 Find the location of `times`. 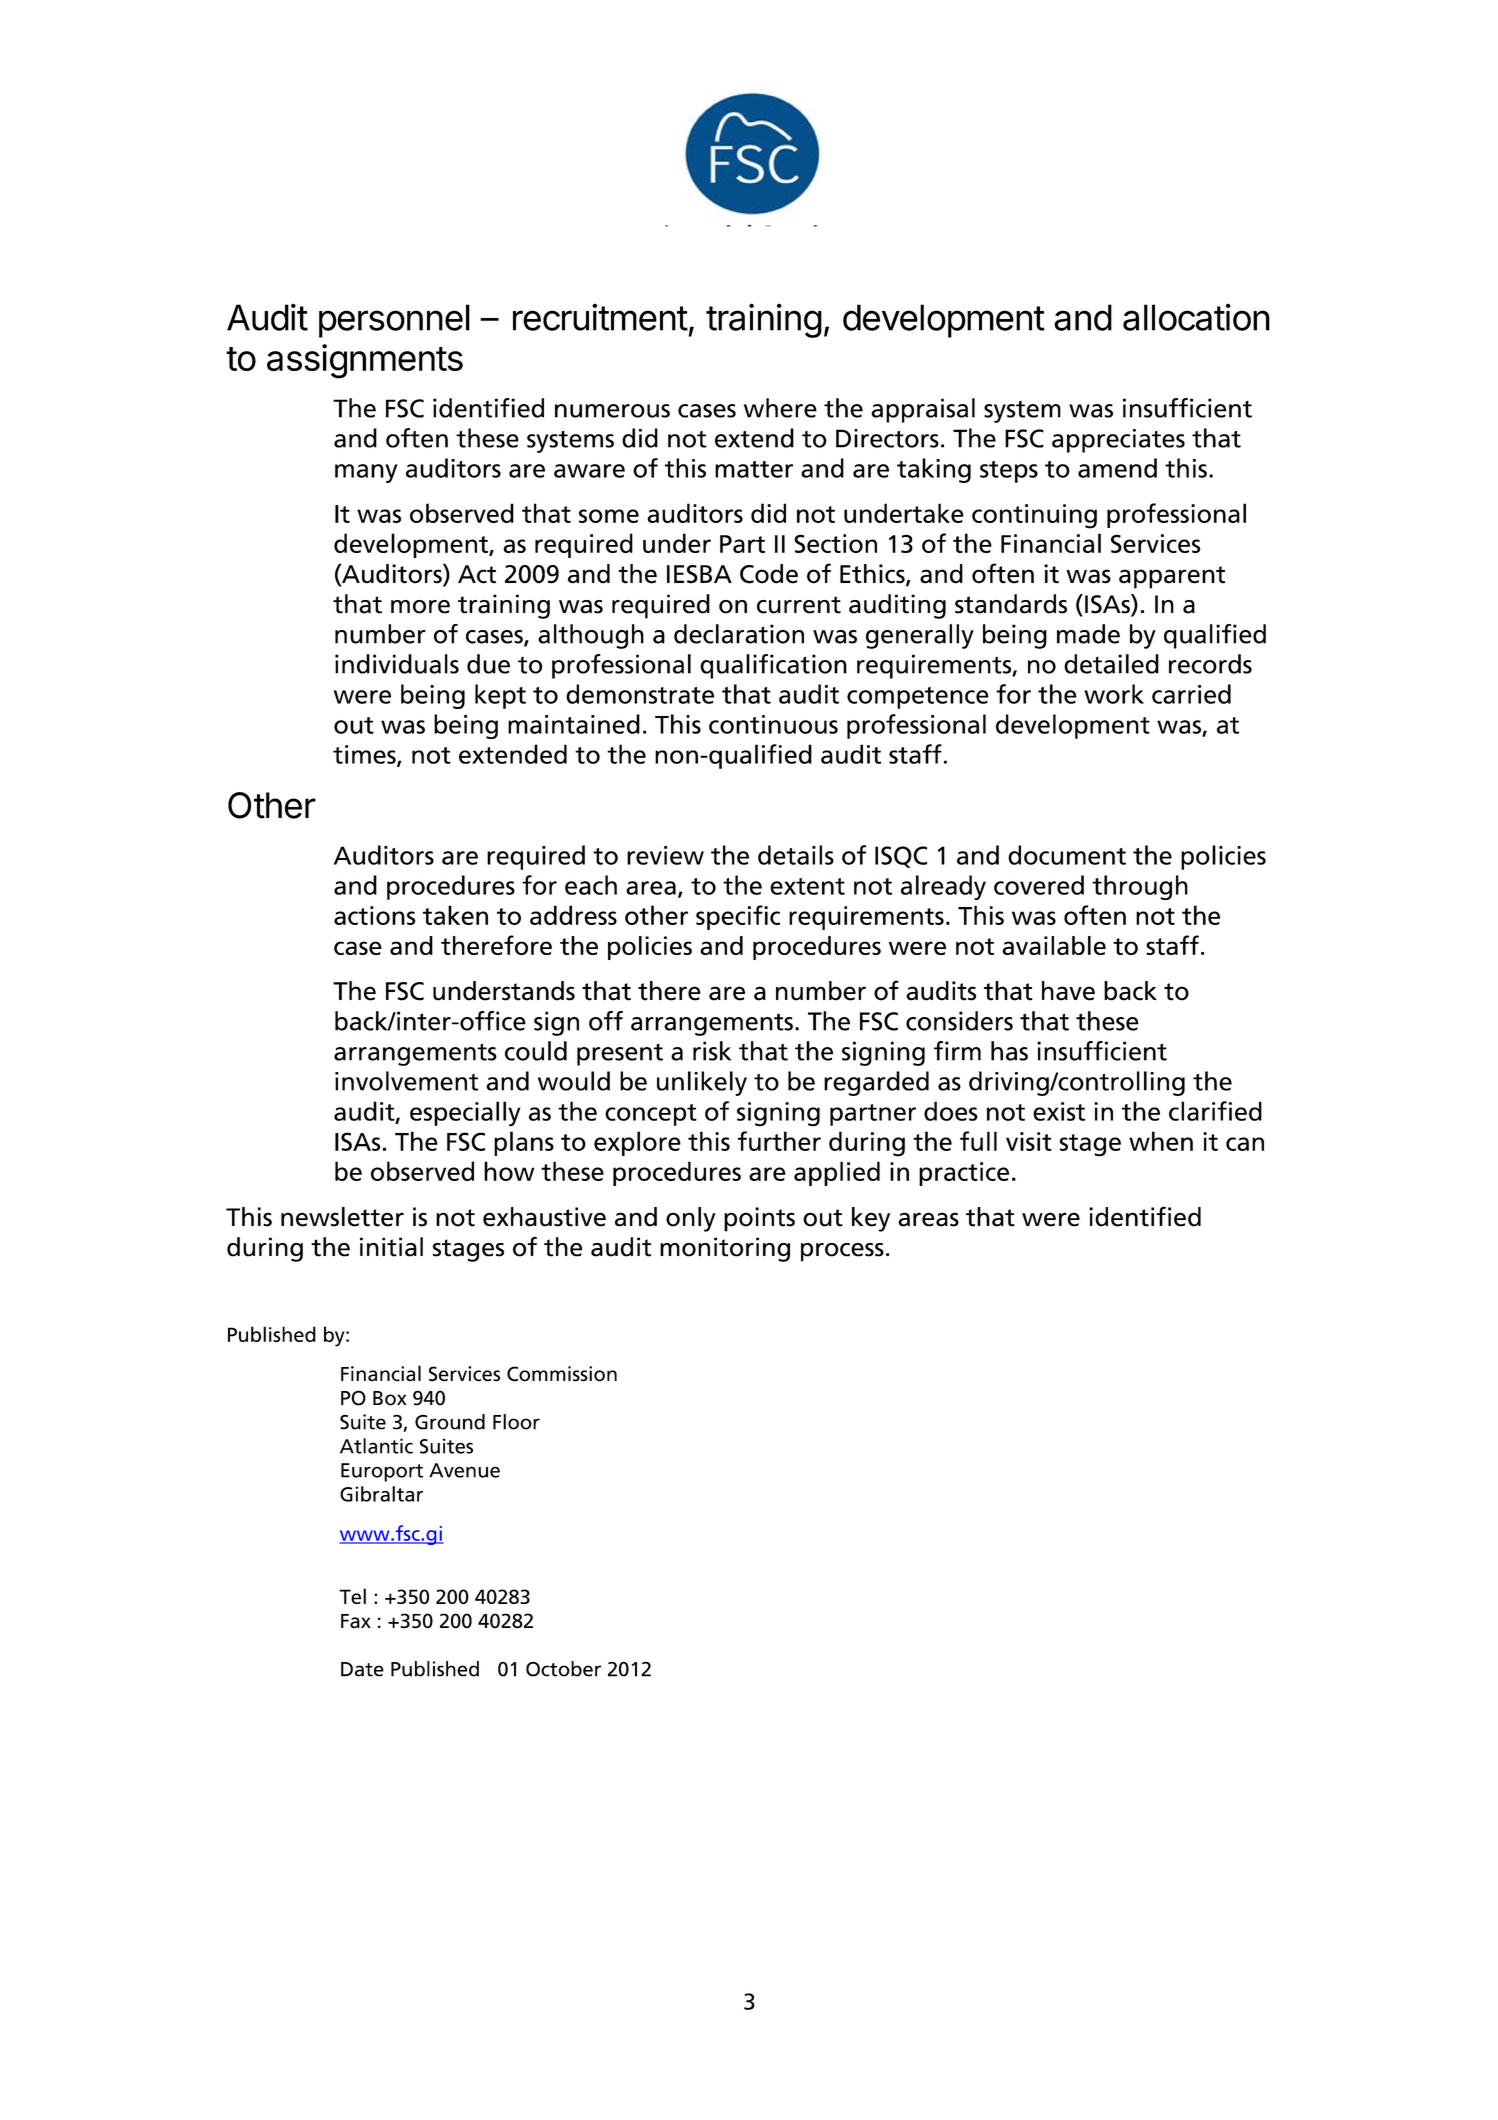

times is located at coordinates (365, 755).
